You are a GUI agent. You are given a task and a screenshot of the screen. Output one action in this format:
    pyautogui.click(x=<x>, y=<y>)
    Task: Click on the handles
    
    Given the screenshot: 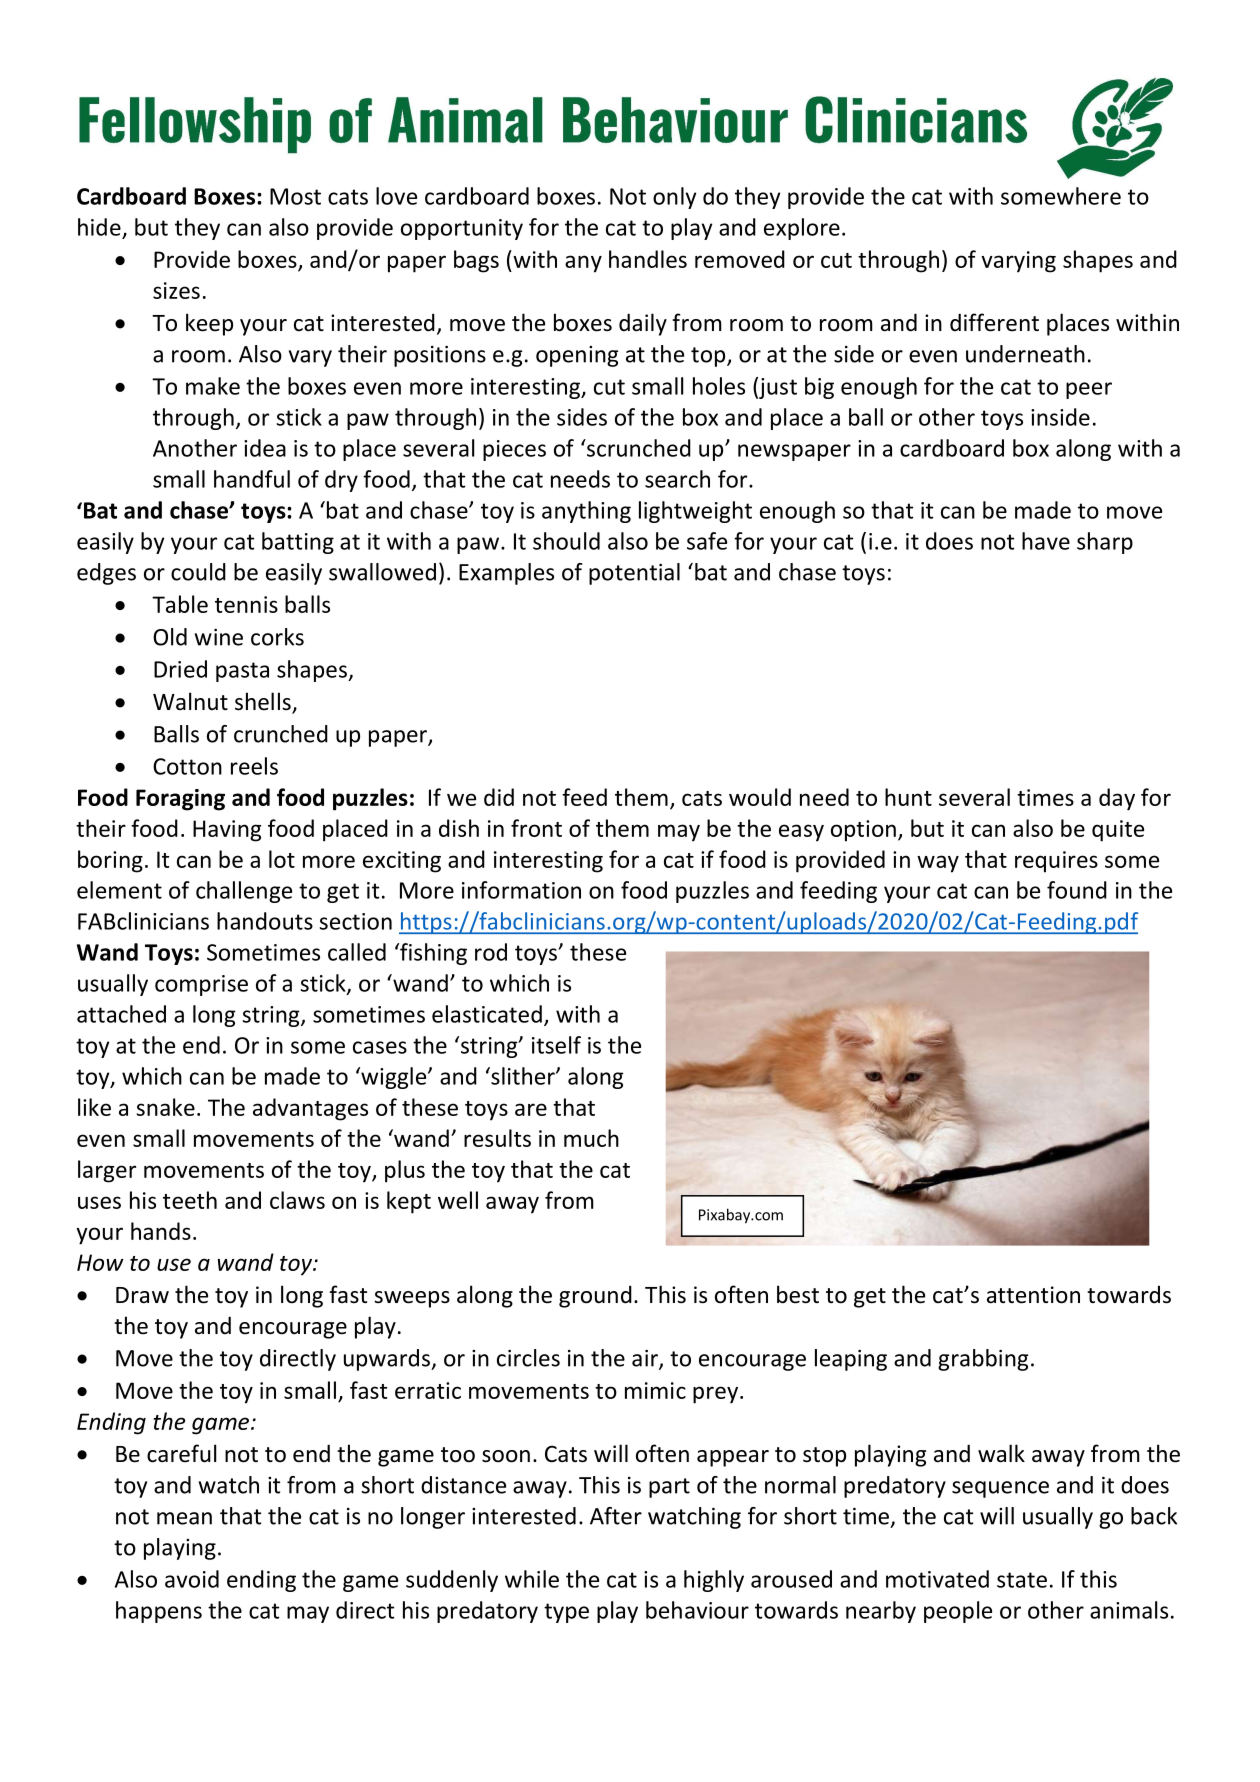 What is the action you would take?
    pyautogui.click(x=648, y=259)
